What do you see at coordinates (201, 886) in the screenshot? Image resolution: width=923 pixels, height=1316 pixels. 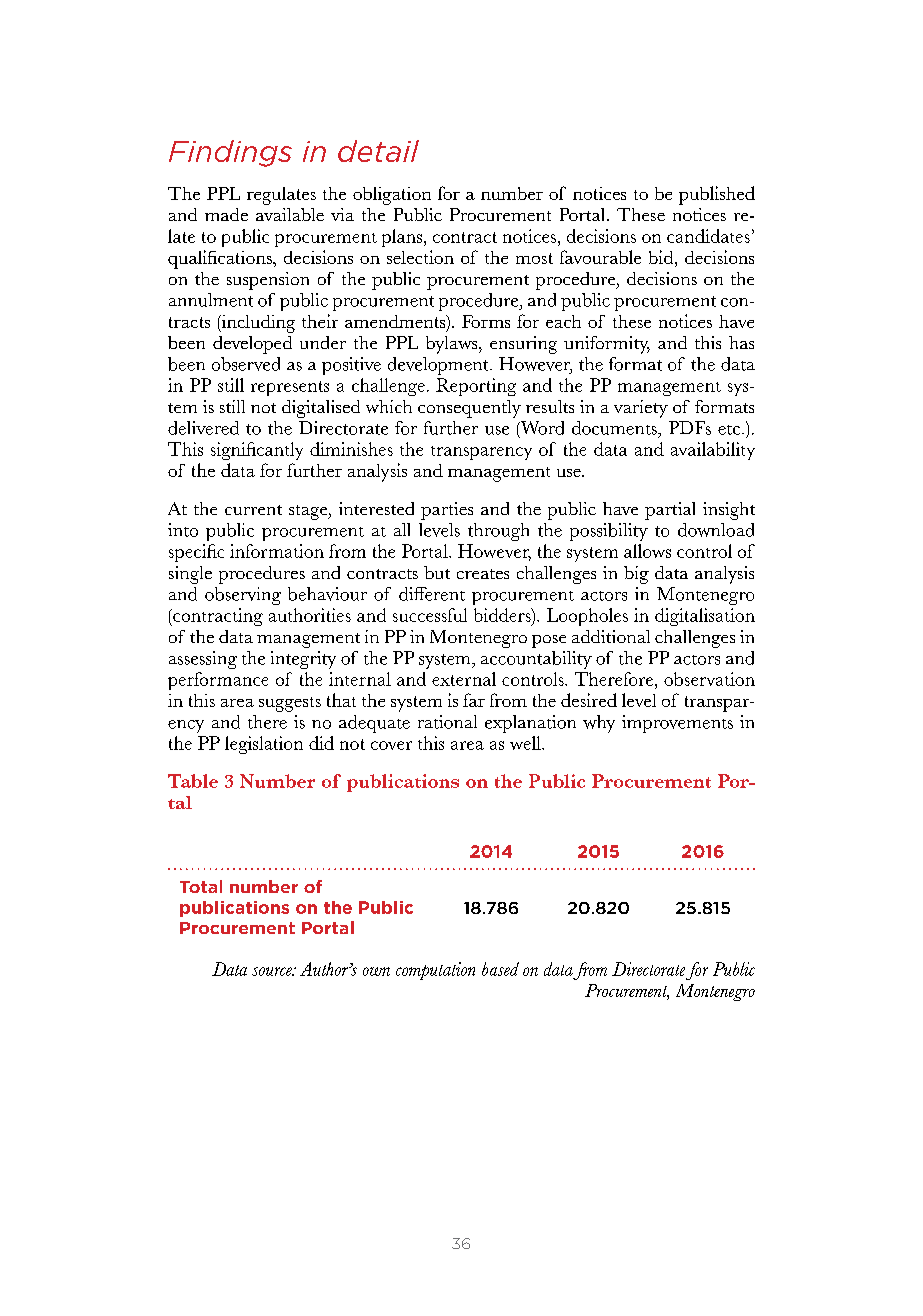 I see `Total` at bounding box center [201, 886].
